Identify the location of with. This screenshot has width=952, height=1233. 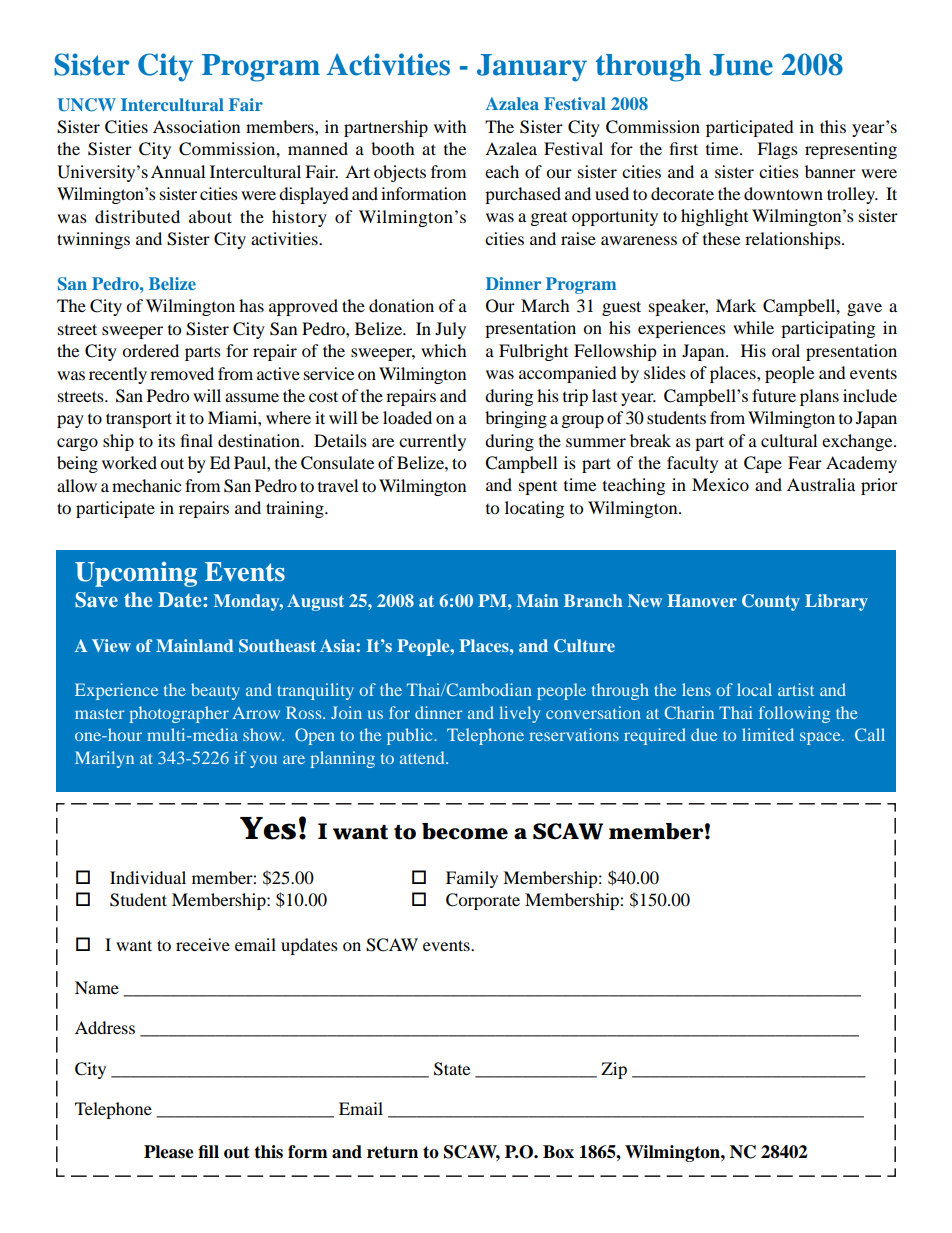
(450, 126).
